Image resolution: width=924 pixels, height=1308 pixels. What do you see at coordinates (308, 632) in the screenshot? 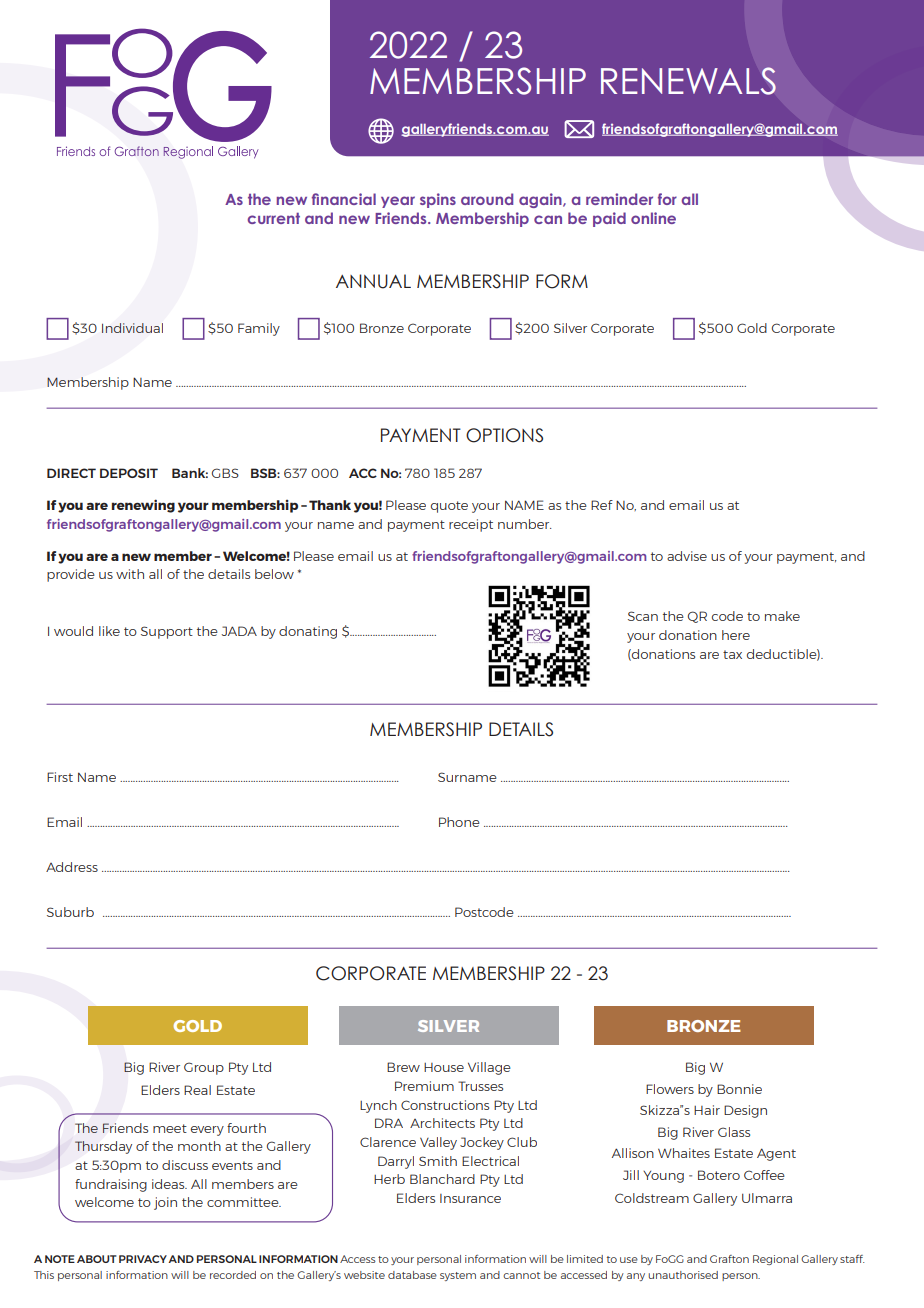
I see `donating` at bounding box center [308, 632].
